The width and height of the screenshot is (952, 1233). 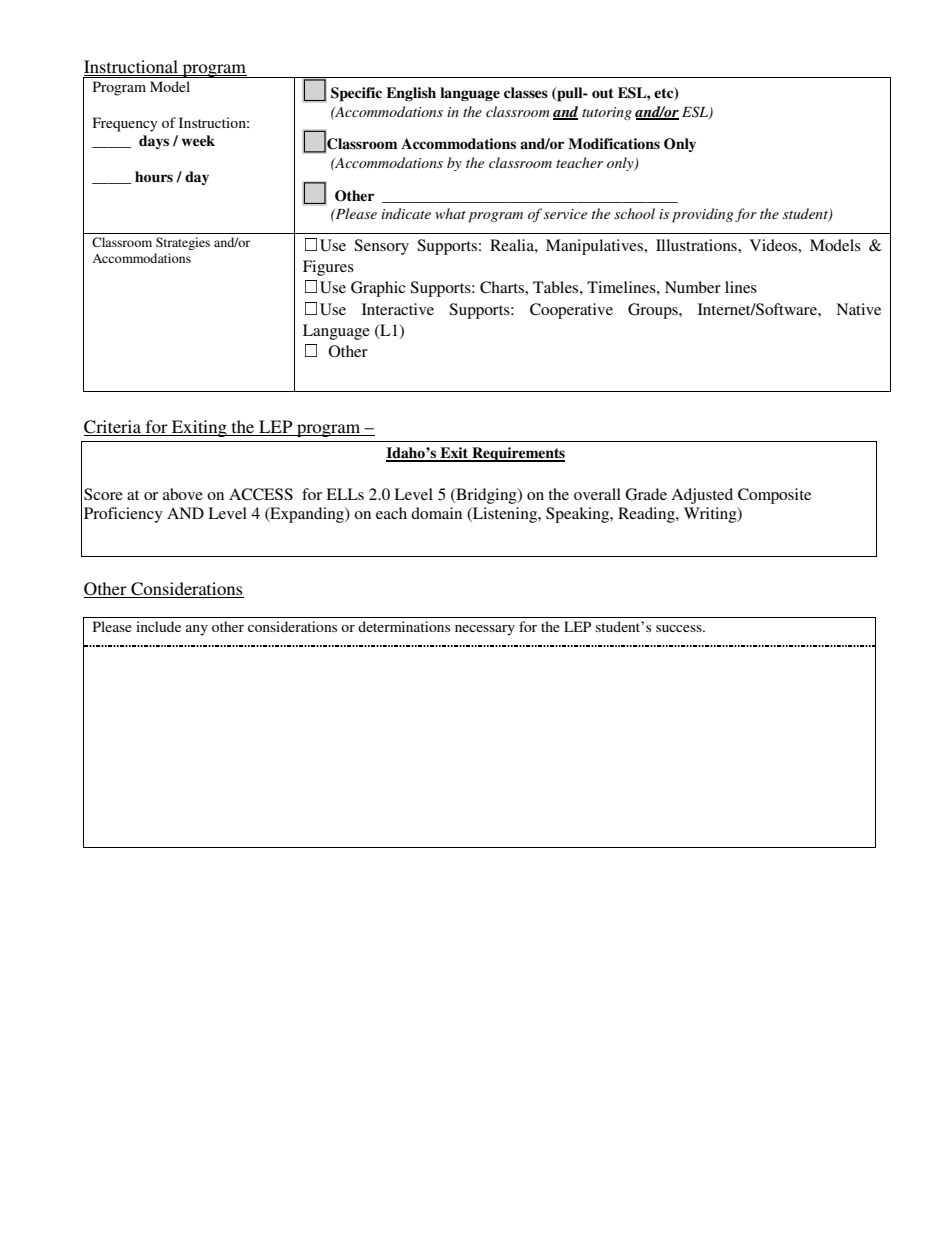 I want to click on Frequency, so click(x=125, y=124).
